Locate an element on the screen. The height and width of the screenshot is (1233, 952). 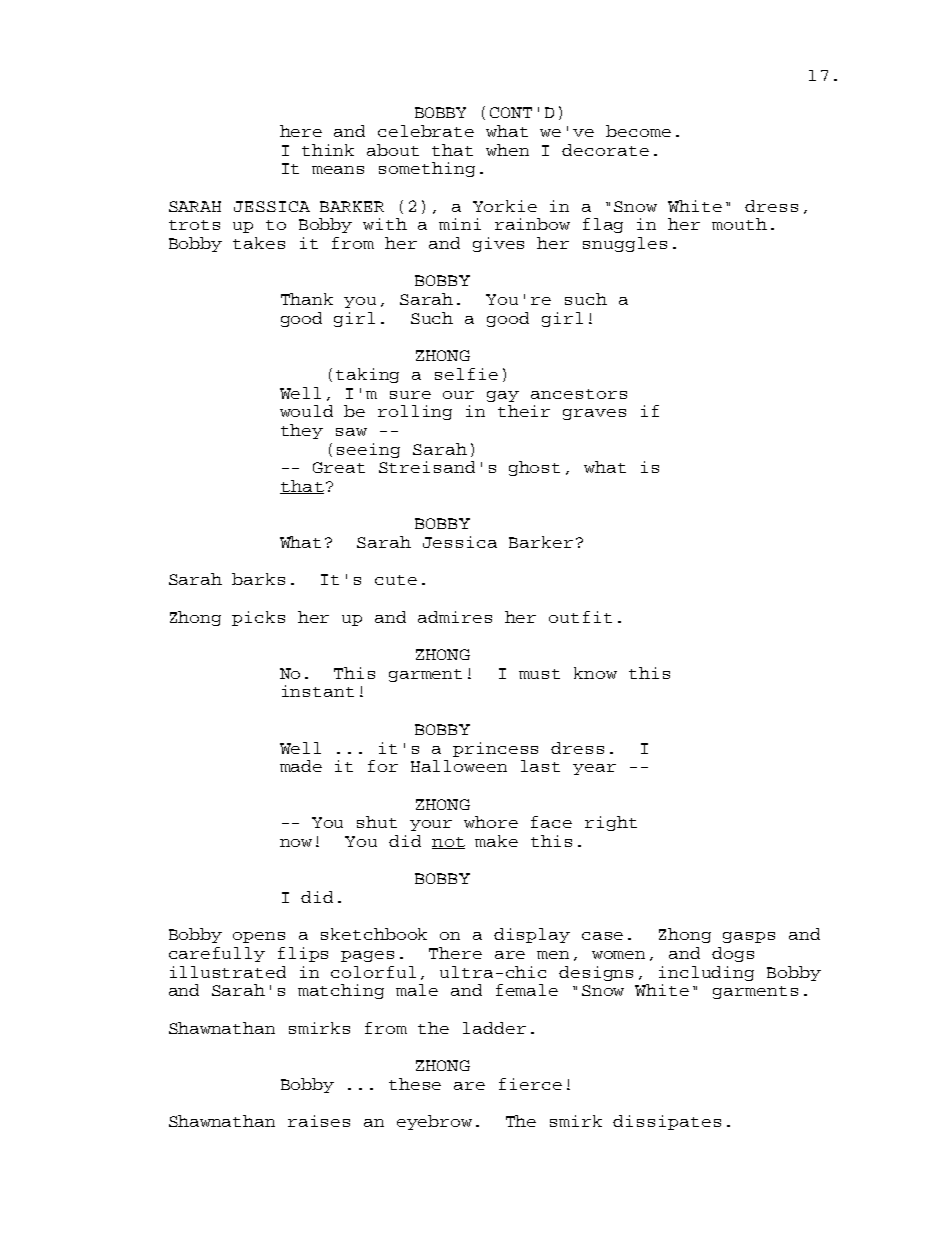
become is located at coordinates (638, 131).
